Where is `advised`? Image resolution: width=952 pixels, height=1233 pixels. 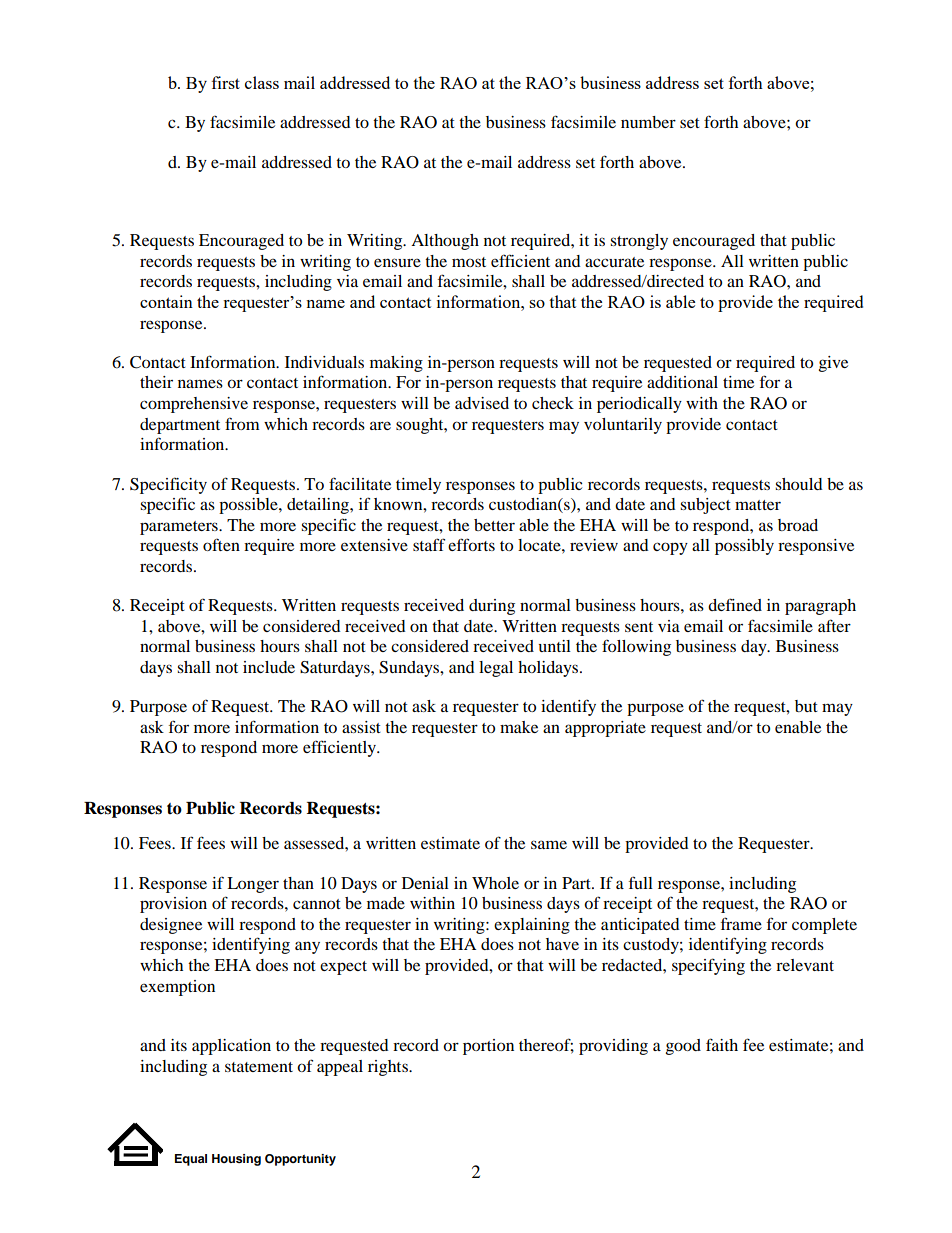 advised is located at coordinates (482, 403).
